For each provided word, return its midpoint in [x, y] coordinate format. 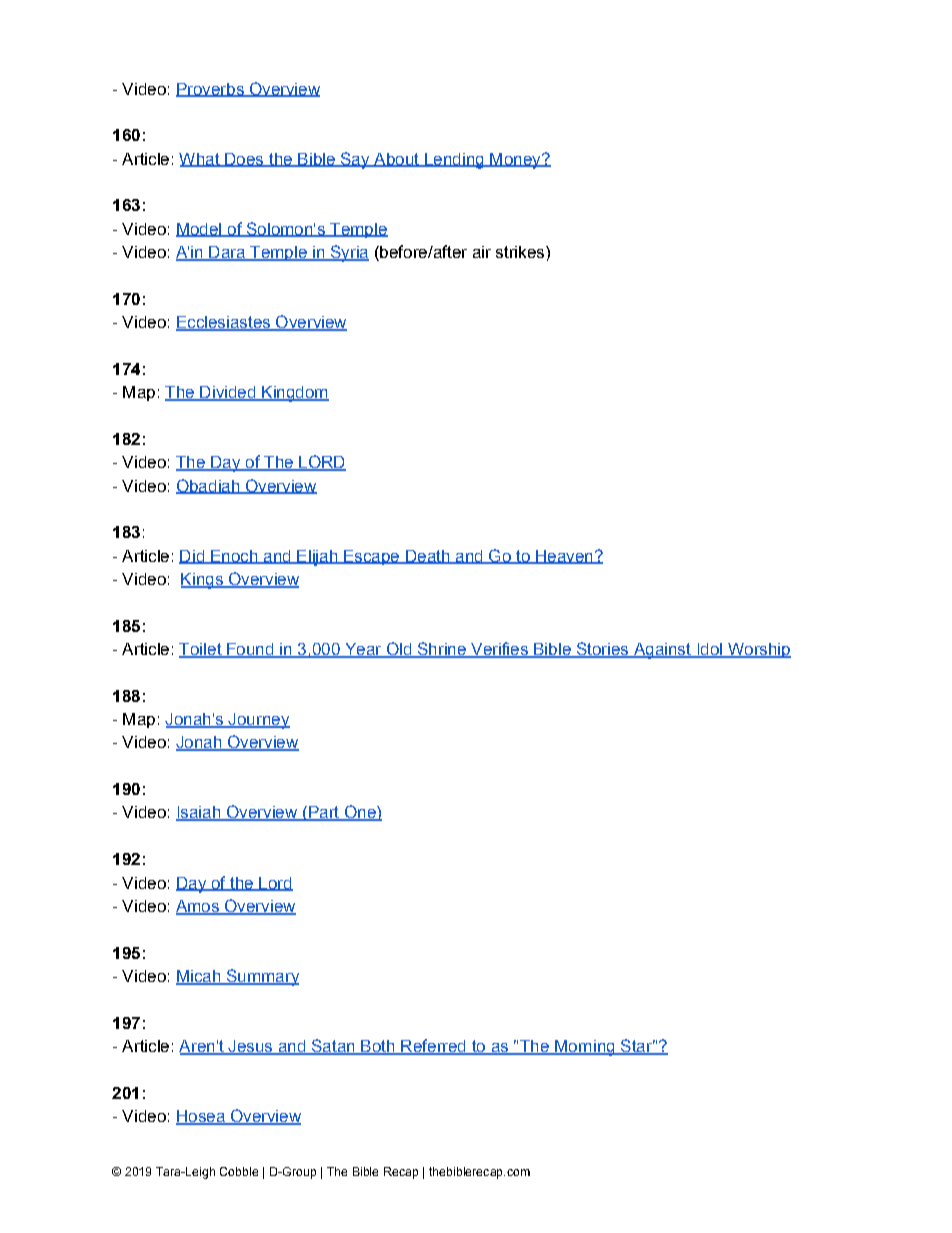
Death [428, 557]
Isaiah [199, 813]
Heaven [564, 557]
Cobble [239, 1171]
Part [324, 813]
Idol [709, 650]
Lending [454, 161]
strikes [521, 252]
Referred [433, 1047]
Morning [585, 1048]
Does [244, 160]
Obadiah [209, 486]
